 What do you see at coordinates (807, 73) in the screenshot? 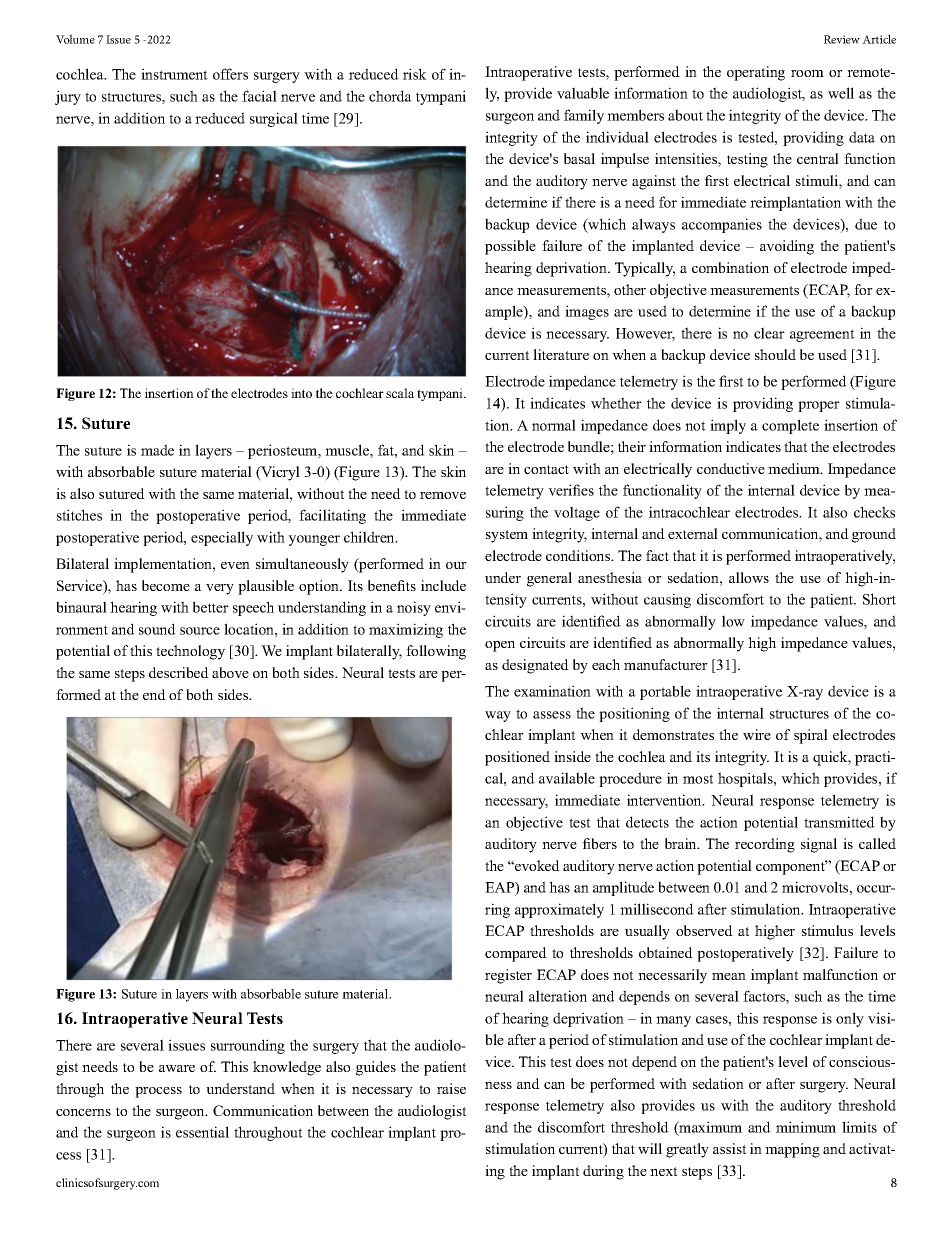
I see `room` at bounding box center [807, 73].
